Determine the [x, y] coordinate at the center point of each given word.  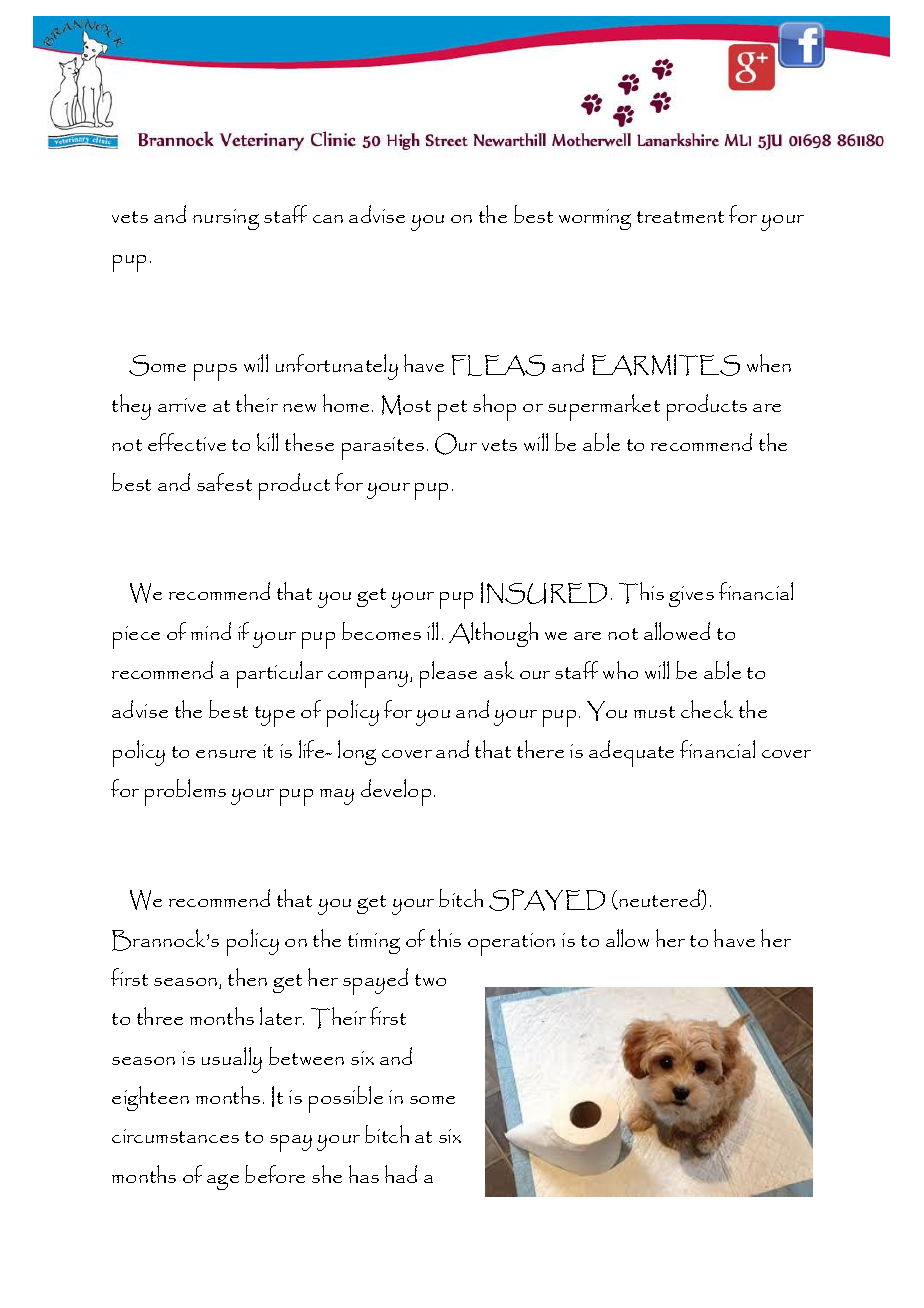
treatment [680, 217]
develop [396, 792]
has [364, 1174]
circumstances [175, 1136]
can [328, 219]
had [401, 1174]
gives [691, 596]
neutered [660, 899]
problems [185, 792]
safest [224, 482]
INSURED [544, 593]
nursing [226, 219]
